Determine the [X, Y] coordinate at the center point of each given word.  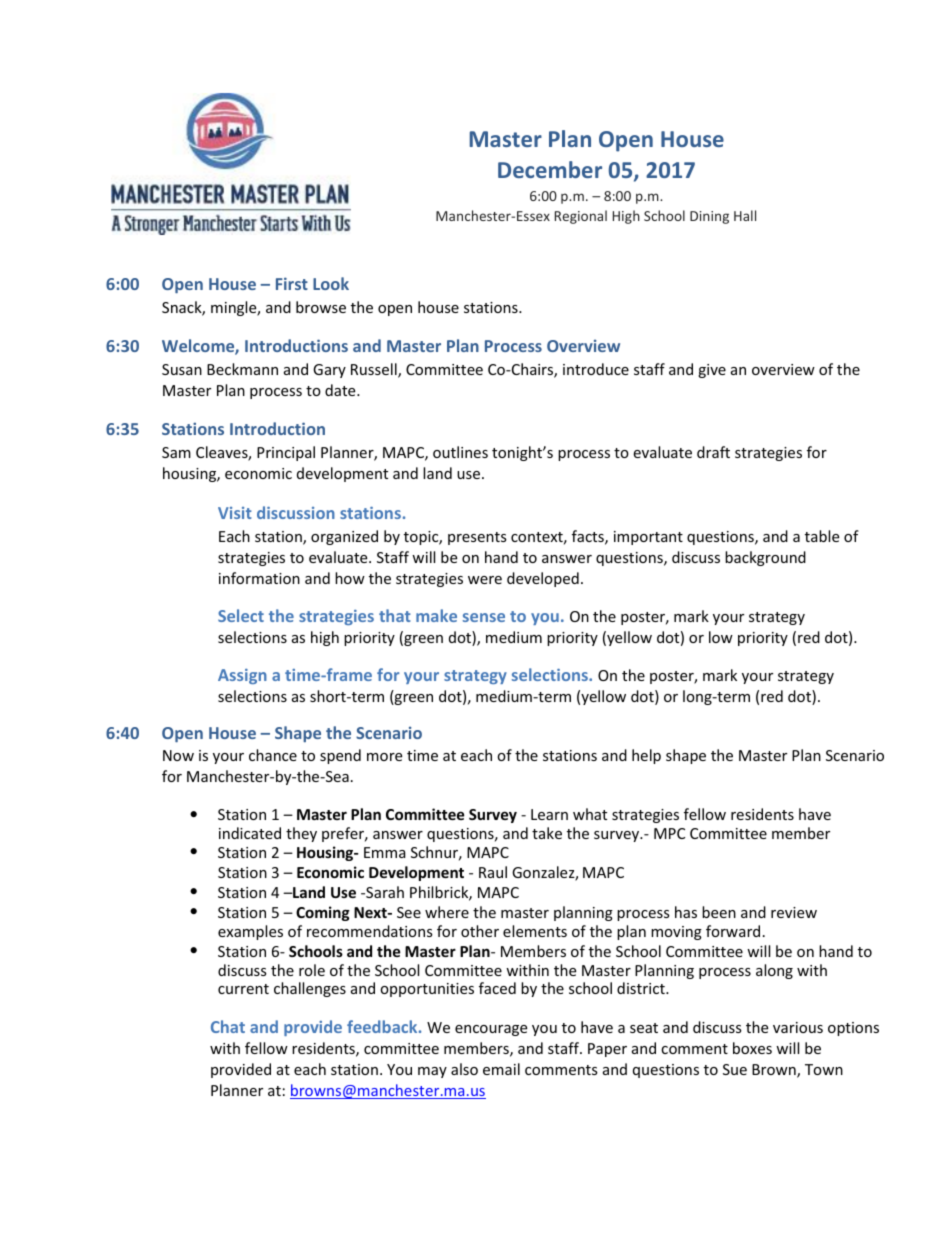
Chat [228, 1026]
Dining [709, 217]
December [550, 169]
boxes [752, 1048]
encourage [491, 1030]
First [292, 283]
